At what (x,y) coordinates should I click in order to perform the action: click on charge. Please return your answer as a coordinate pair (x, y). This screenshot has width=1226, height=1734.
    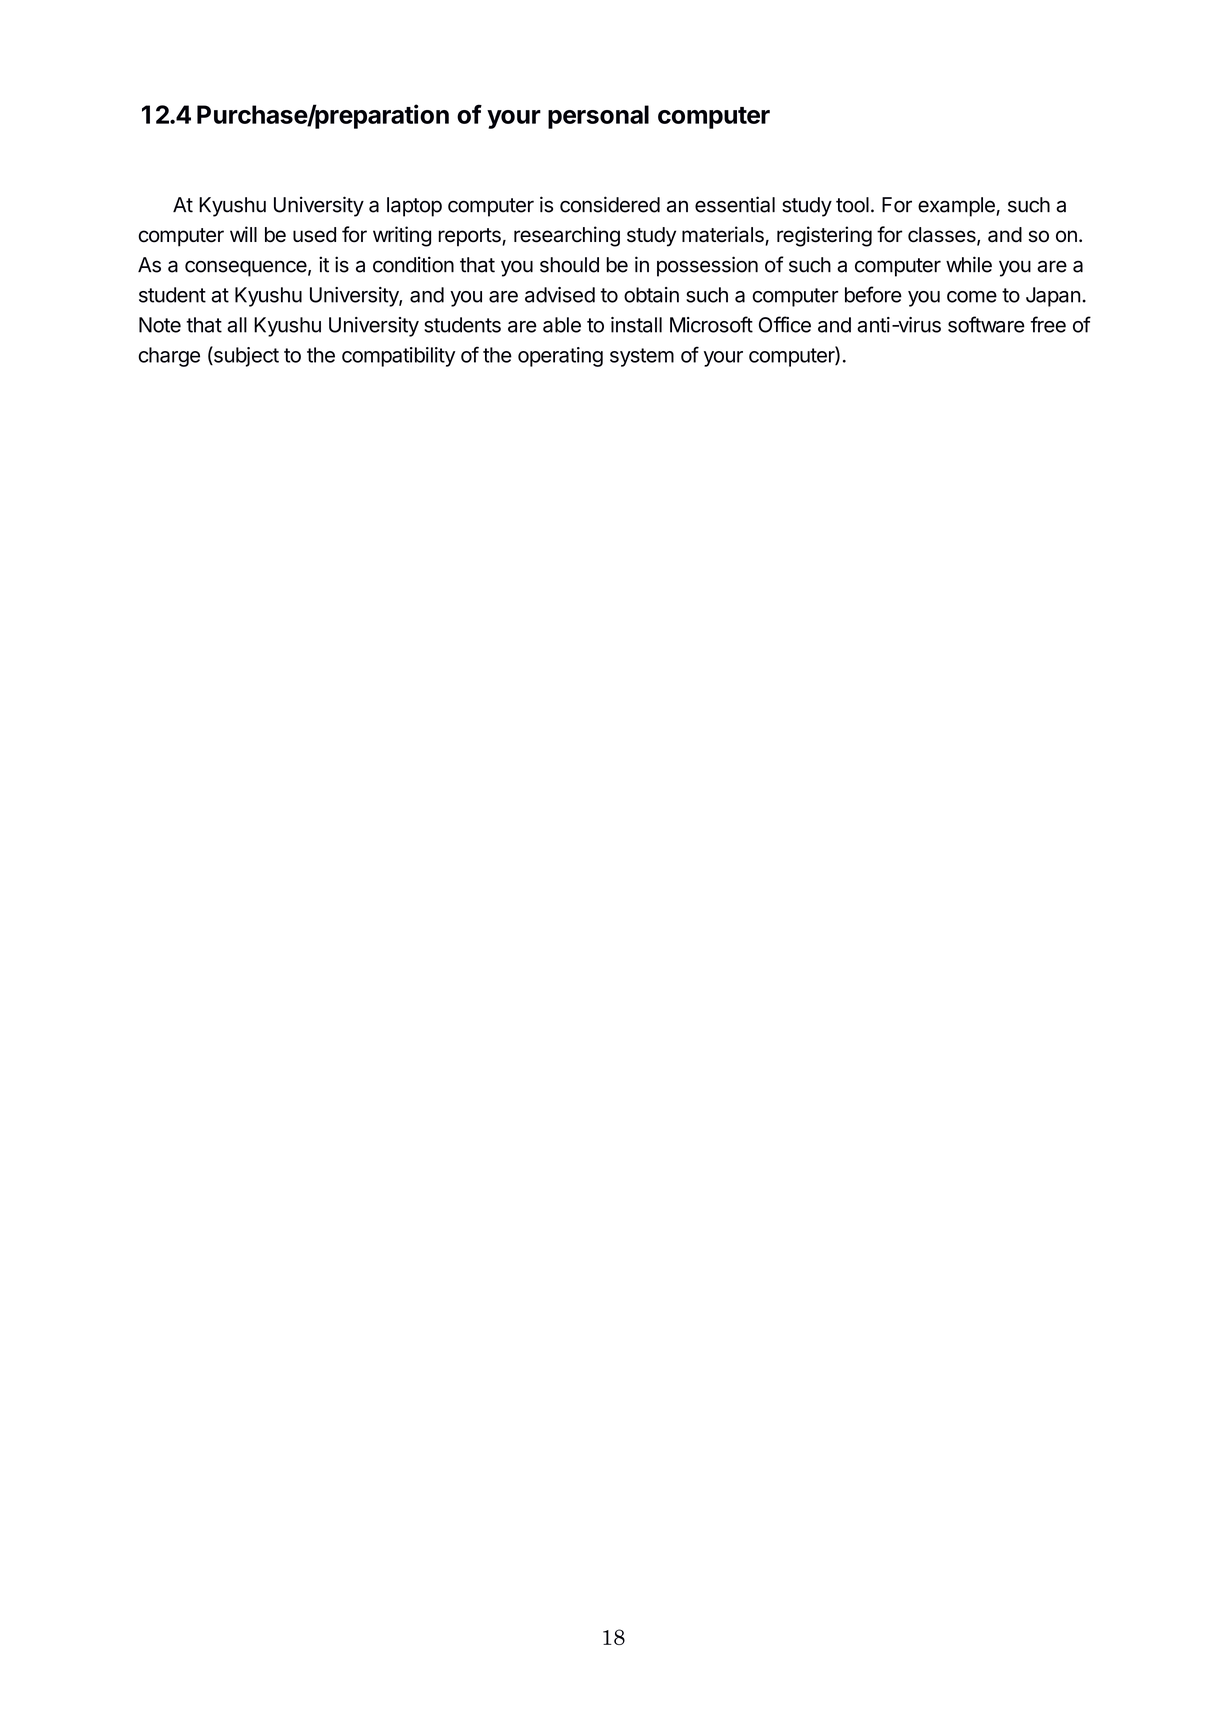
    Looking at the image, I should click on (169, 357).
